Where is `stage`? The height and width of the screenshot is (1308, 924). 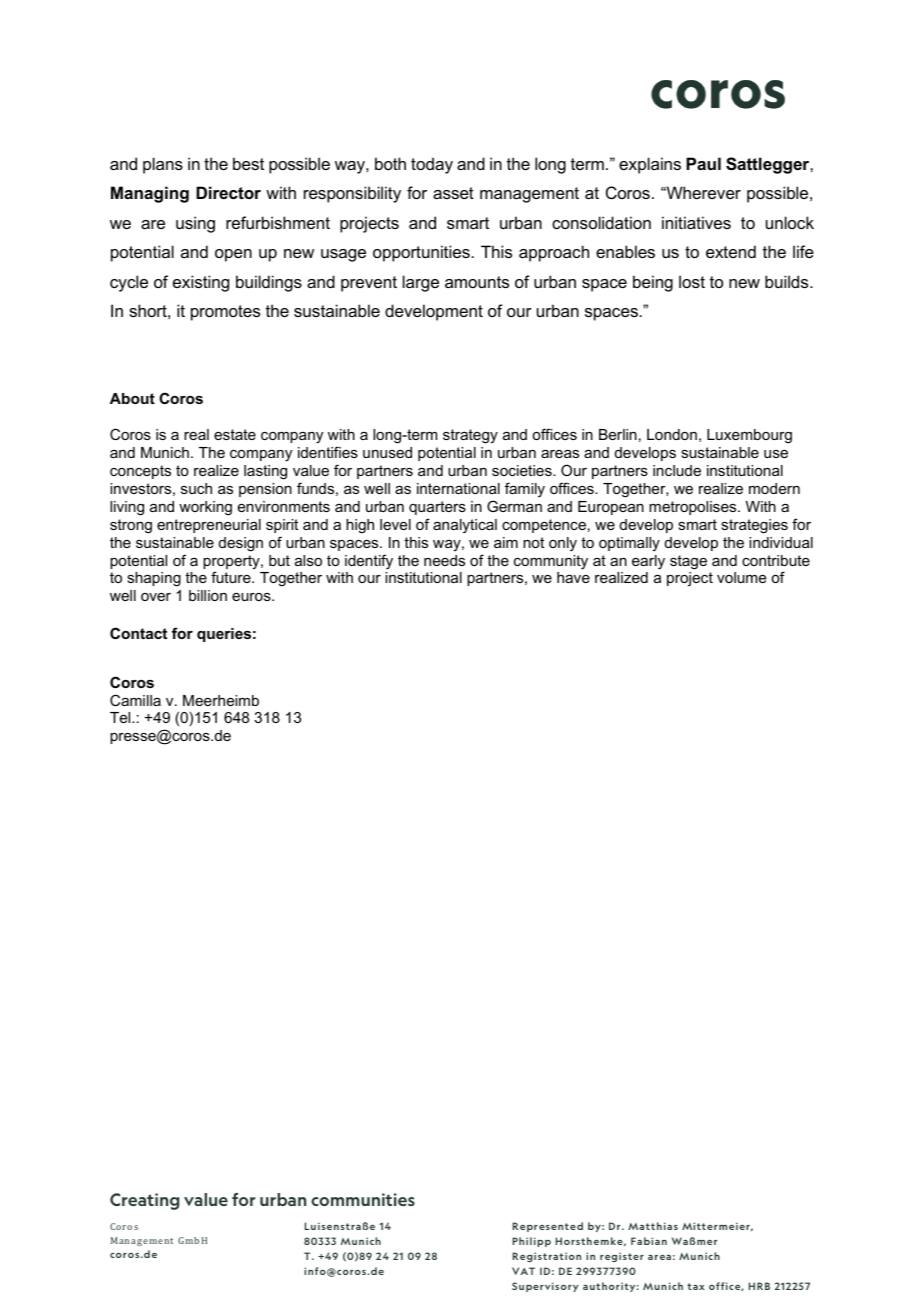 stage is located at coordinates (688, 562).
